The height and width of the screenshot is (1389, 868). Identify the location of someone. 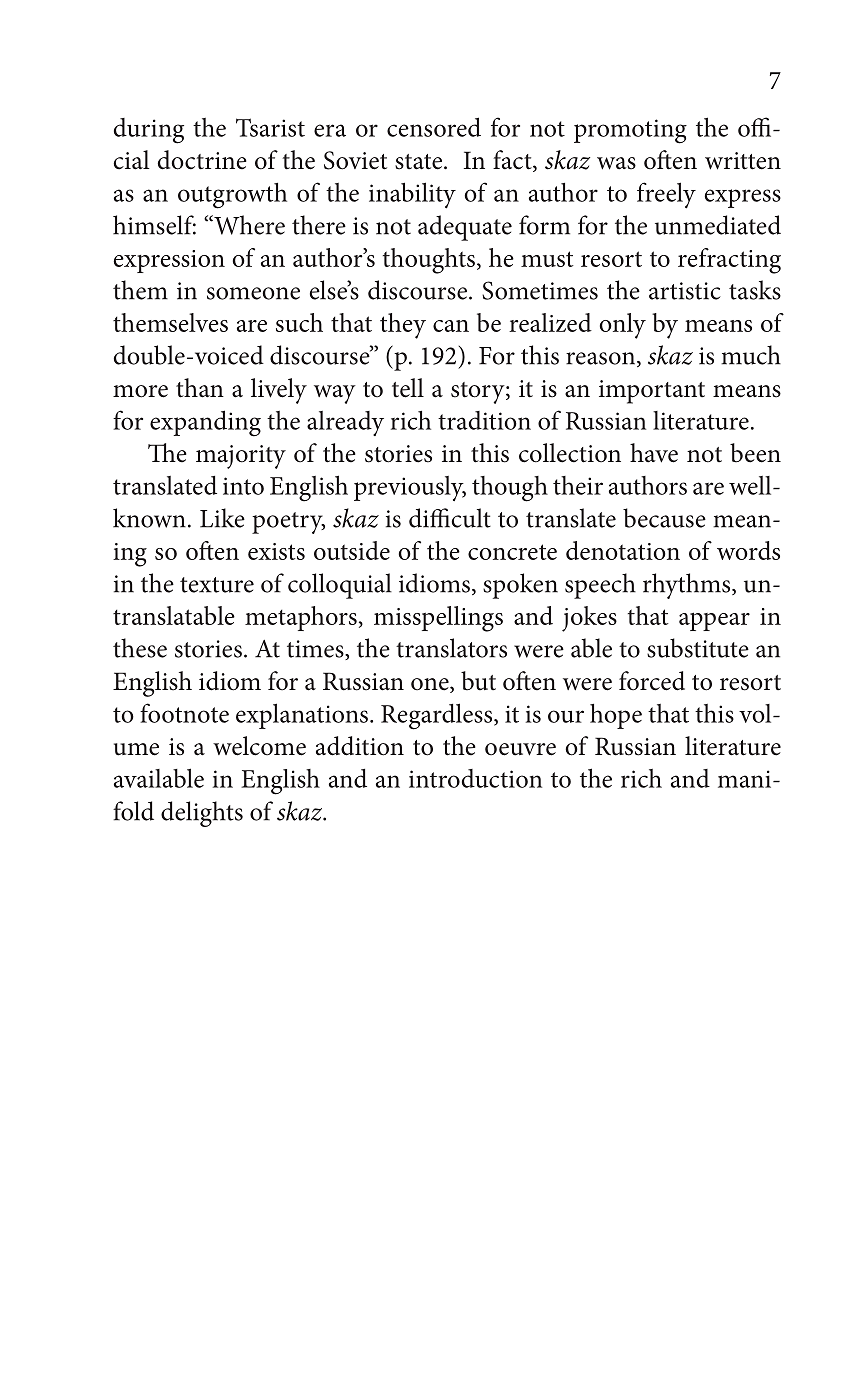
(253, 293).
